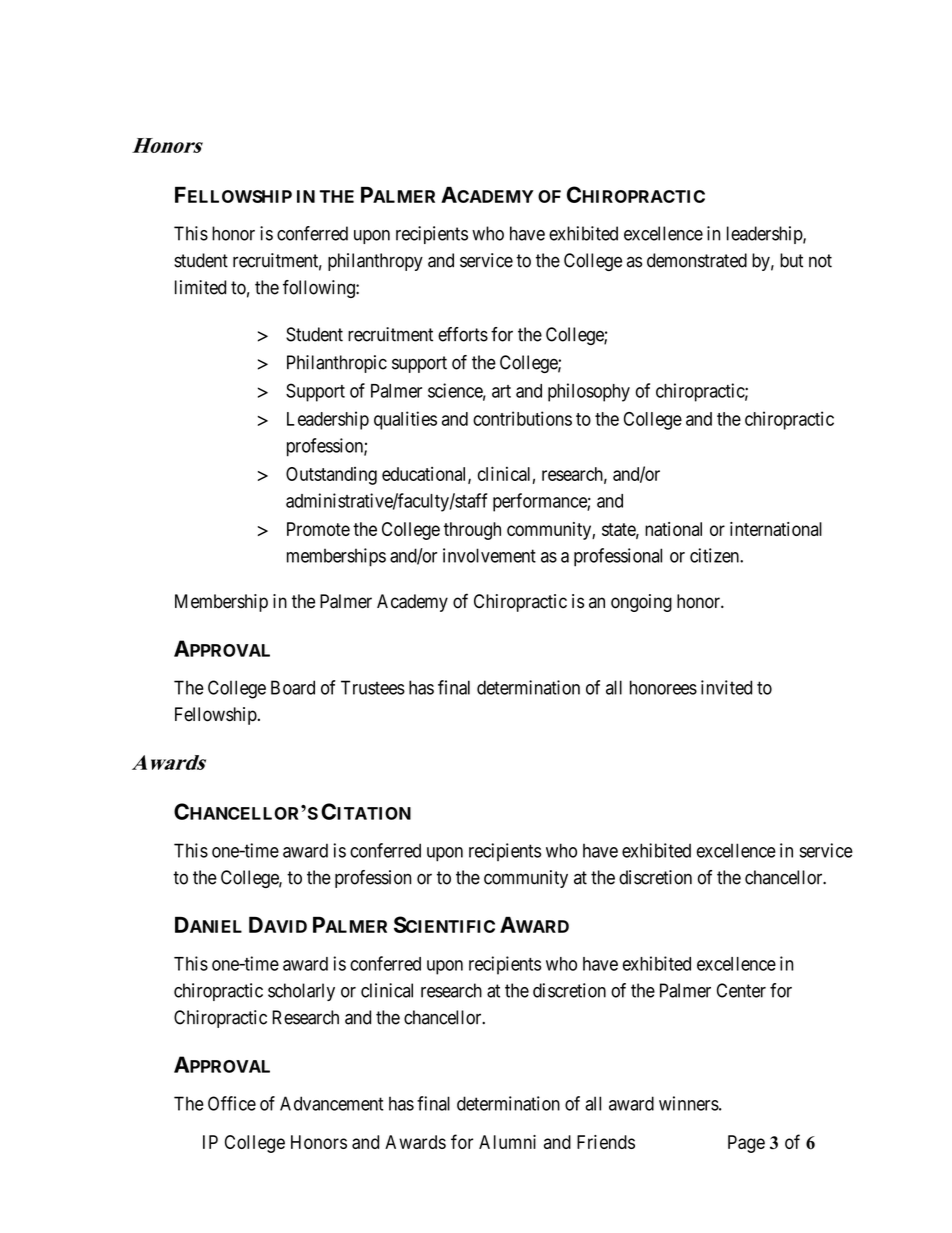 The width and height of the document is (952, 1233). I want to click on involvement, so click(489, 555).
